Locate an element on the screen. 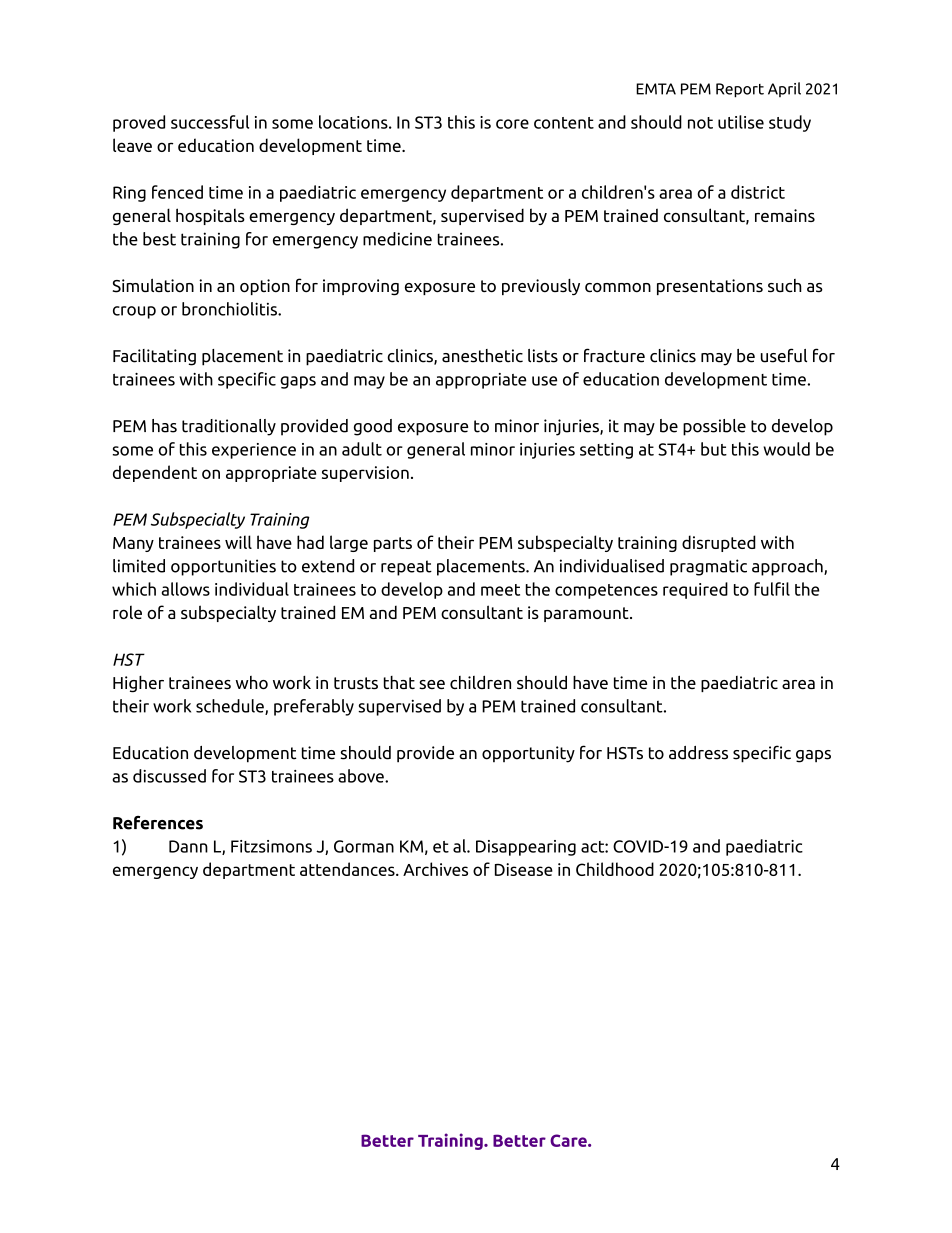  core is located at coordinates (512, 124).
